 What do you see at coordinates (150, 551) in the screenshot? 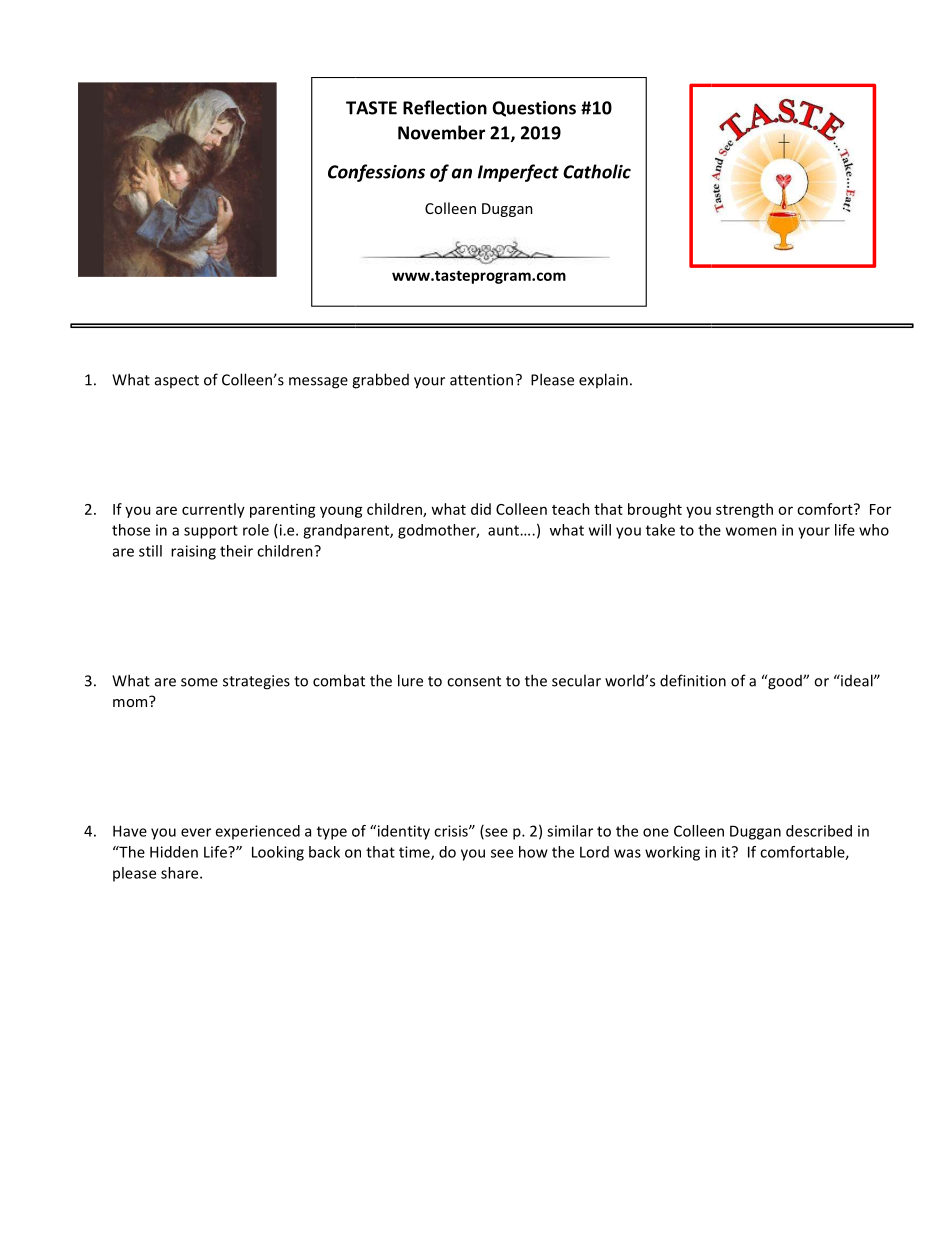
I see `still` at bounding box center [150, 551].
